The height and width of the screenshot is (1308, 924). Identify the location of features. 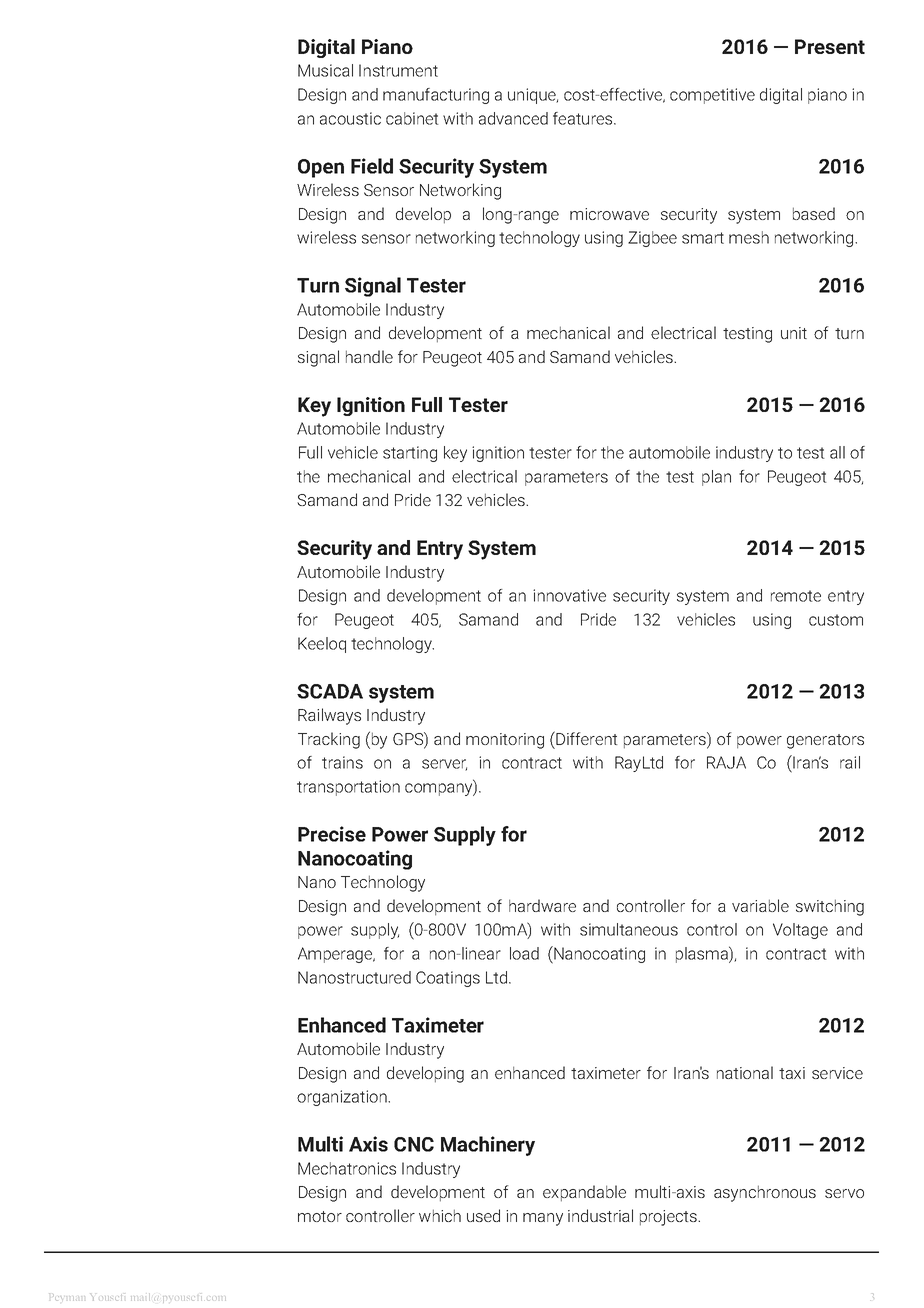
(584, 118).
